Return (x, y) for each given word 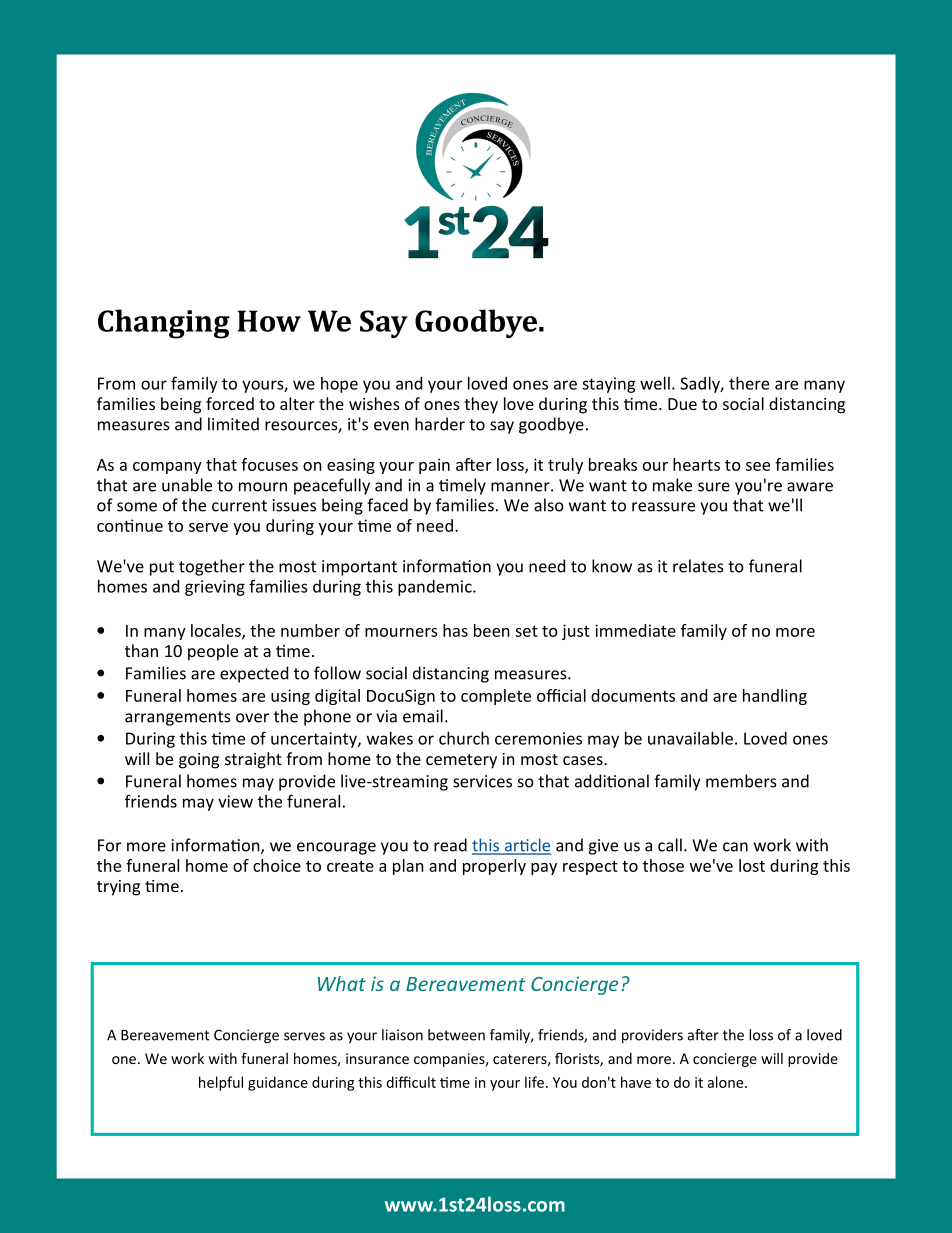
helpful (221, 1083)
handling (775, 697)
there (749, 383)
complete (496, 697)
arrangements (178, 718)
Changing (164, 324)
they (481, 405)
